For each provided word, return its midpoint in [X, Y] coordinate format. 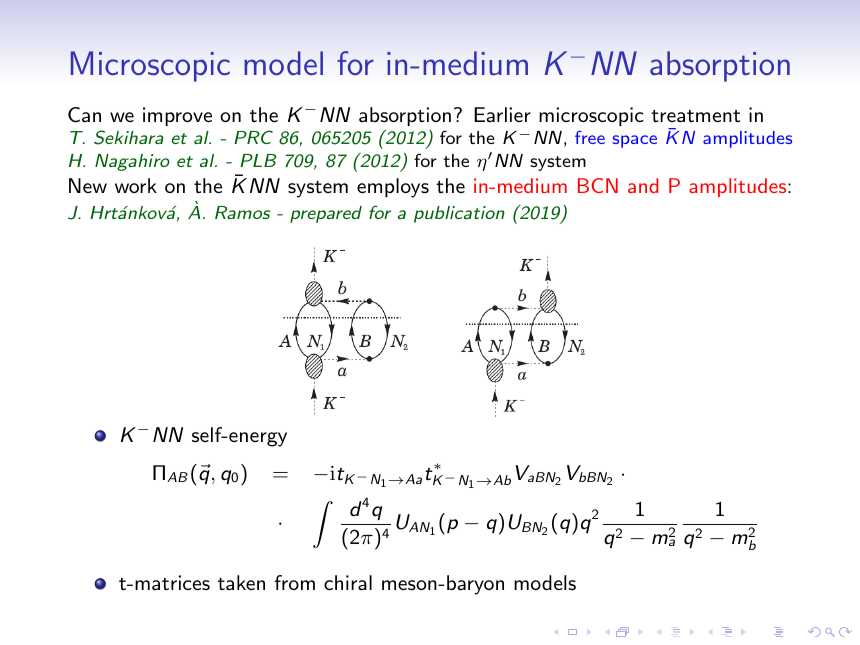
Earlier [502, 115]
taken [241, 582]
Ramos [242, 212]
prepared [326, 214]
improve [177, 116]
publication [459, 214]
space [635, 141]
